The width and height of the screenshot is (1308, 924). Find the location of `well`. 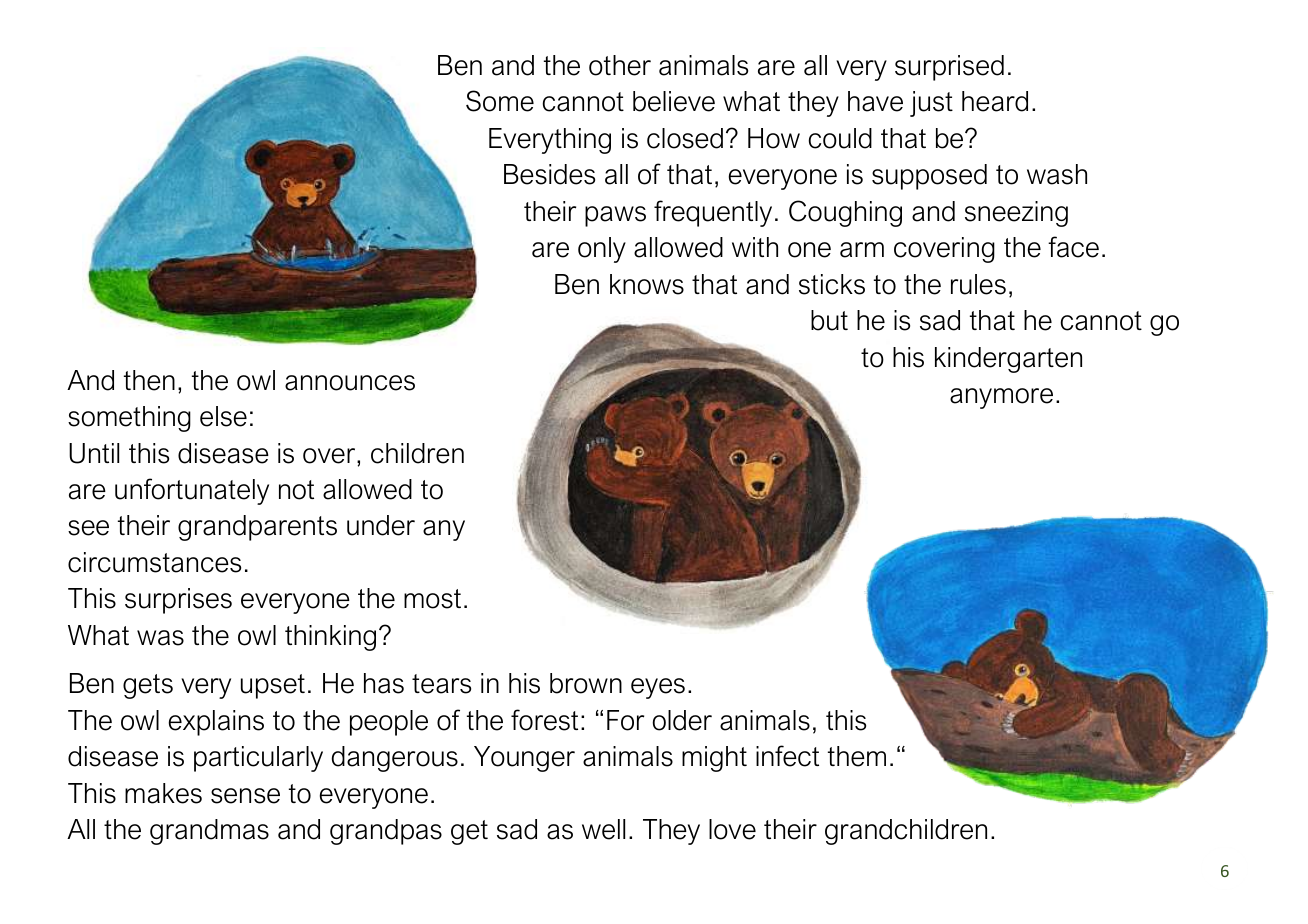

well is located at coordinates (603, 829).
